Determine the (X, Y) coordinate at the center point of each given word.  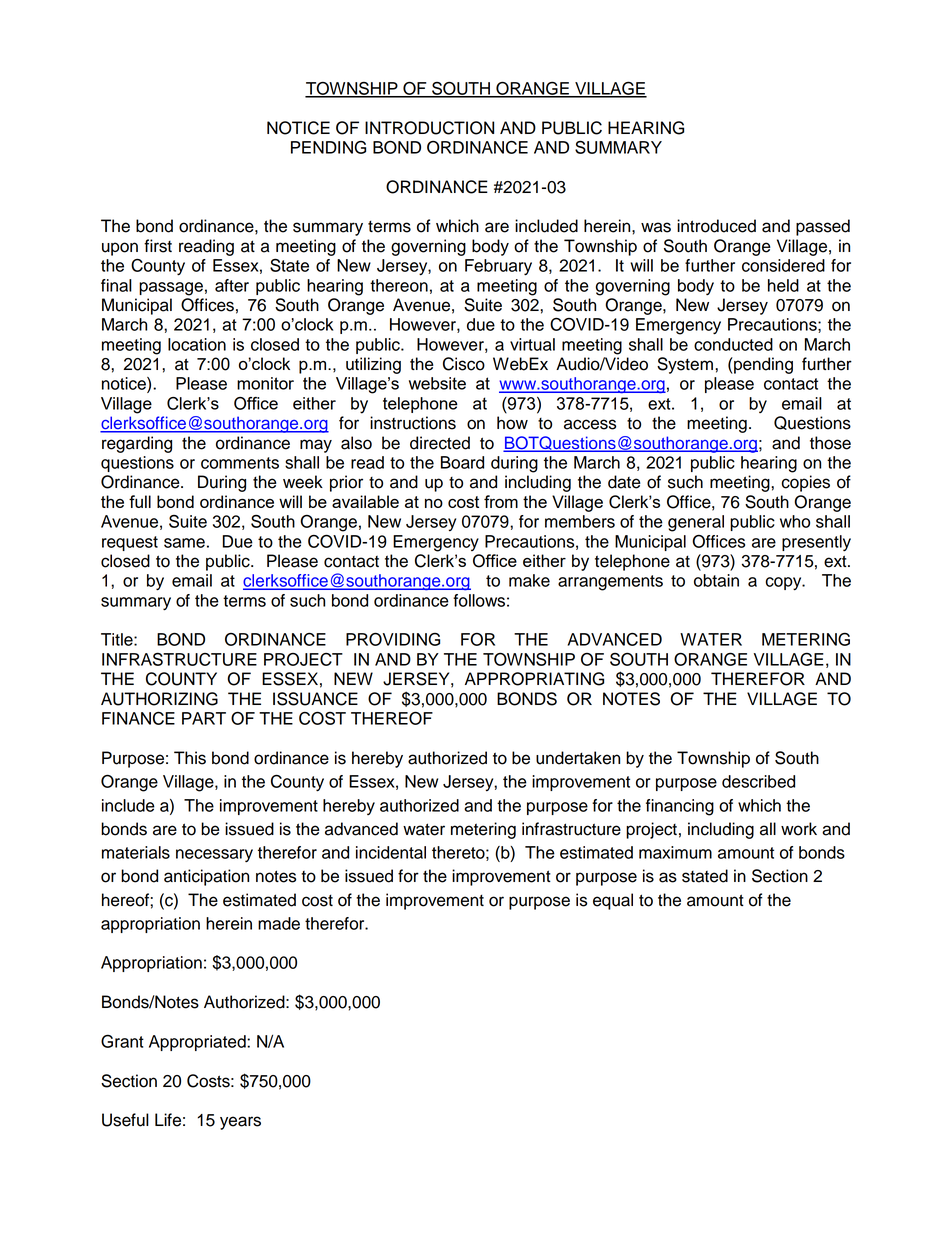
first (158, 246)
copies (805, 483)
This (190, 758)
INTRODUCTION (429, 128)
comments (240, 463)
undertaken (578, 758)
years (240, 1123)
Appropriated (198, 1043)
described (758, 781)
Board (462, 462)
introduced (716, 226)
